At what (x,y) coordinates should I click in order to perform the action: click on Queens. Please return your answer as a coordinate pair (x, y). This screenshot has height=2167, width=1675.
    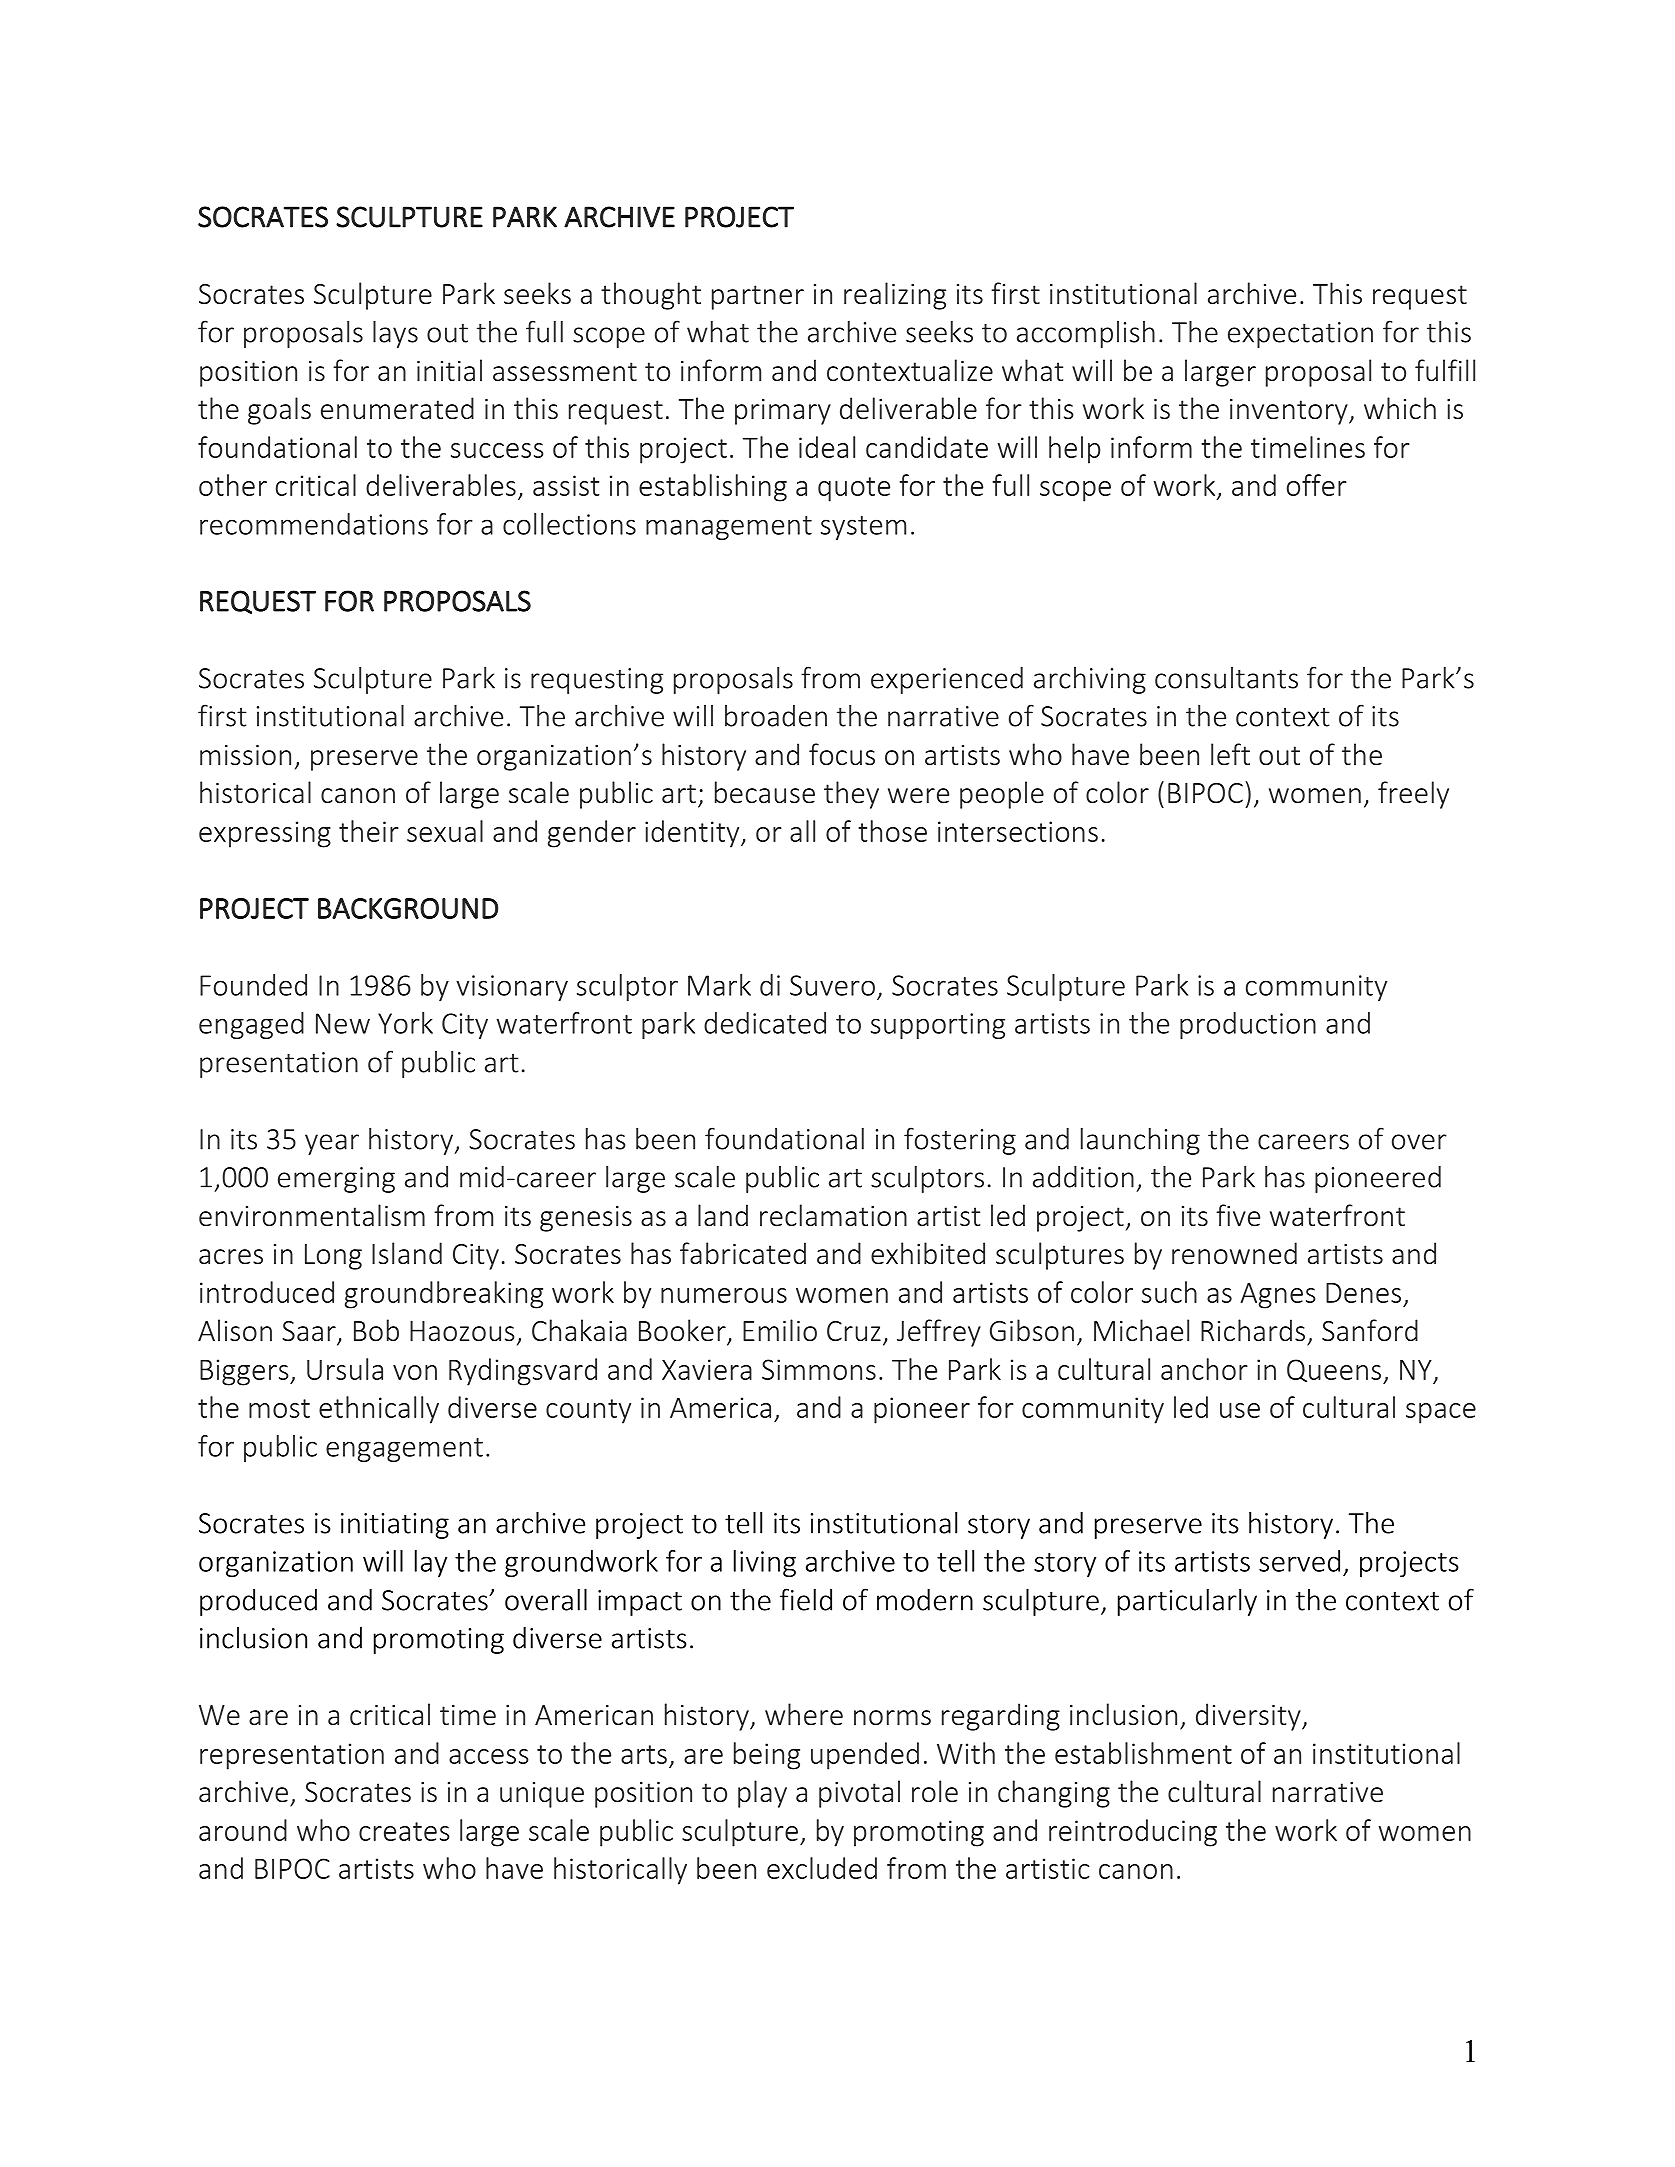
    Looking at the image, I should click on (1335, 1371).
